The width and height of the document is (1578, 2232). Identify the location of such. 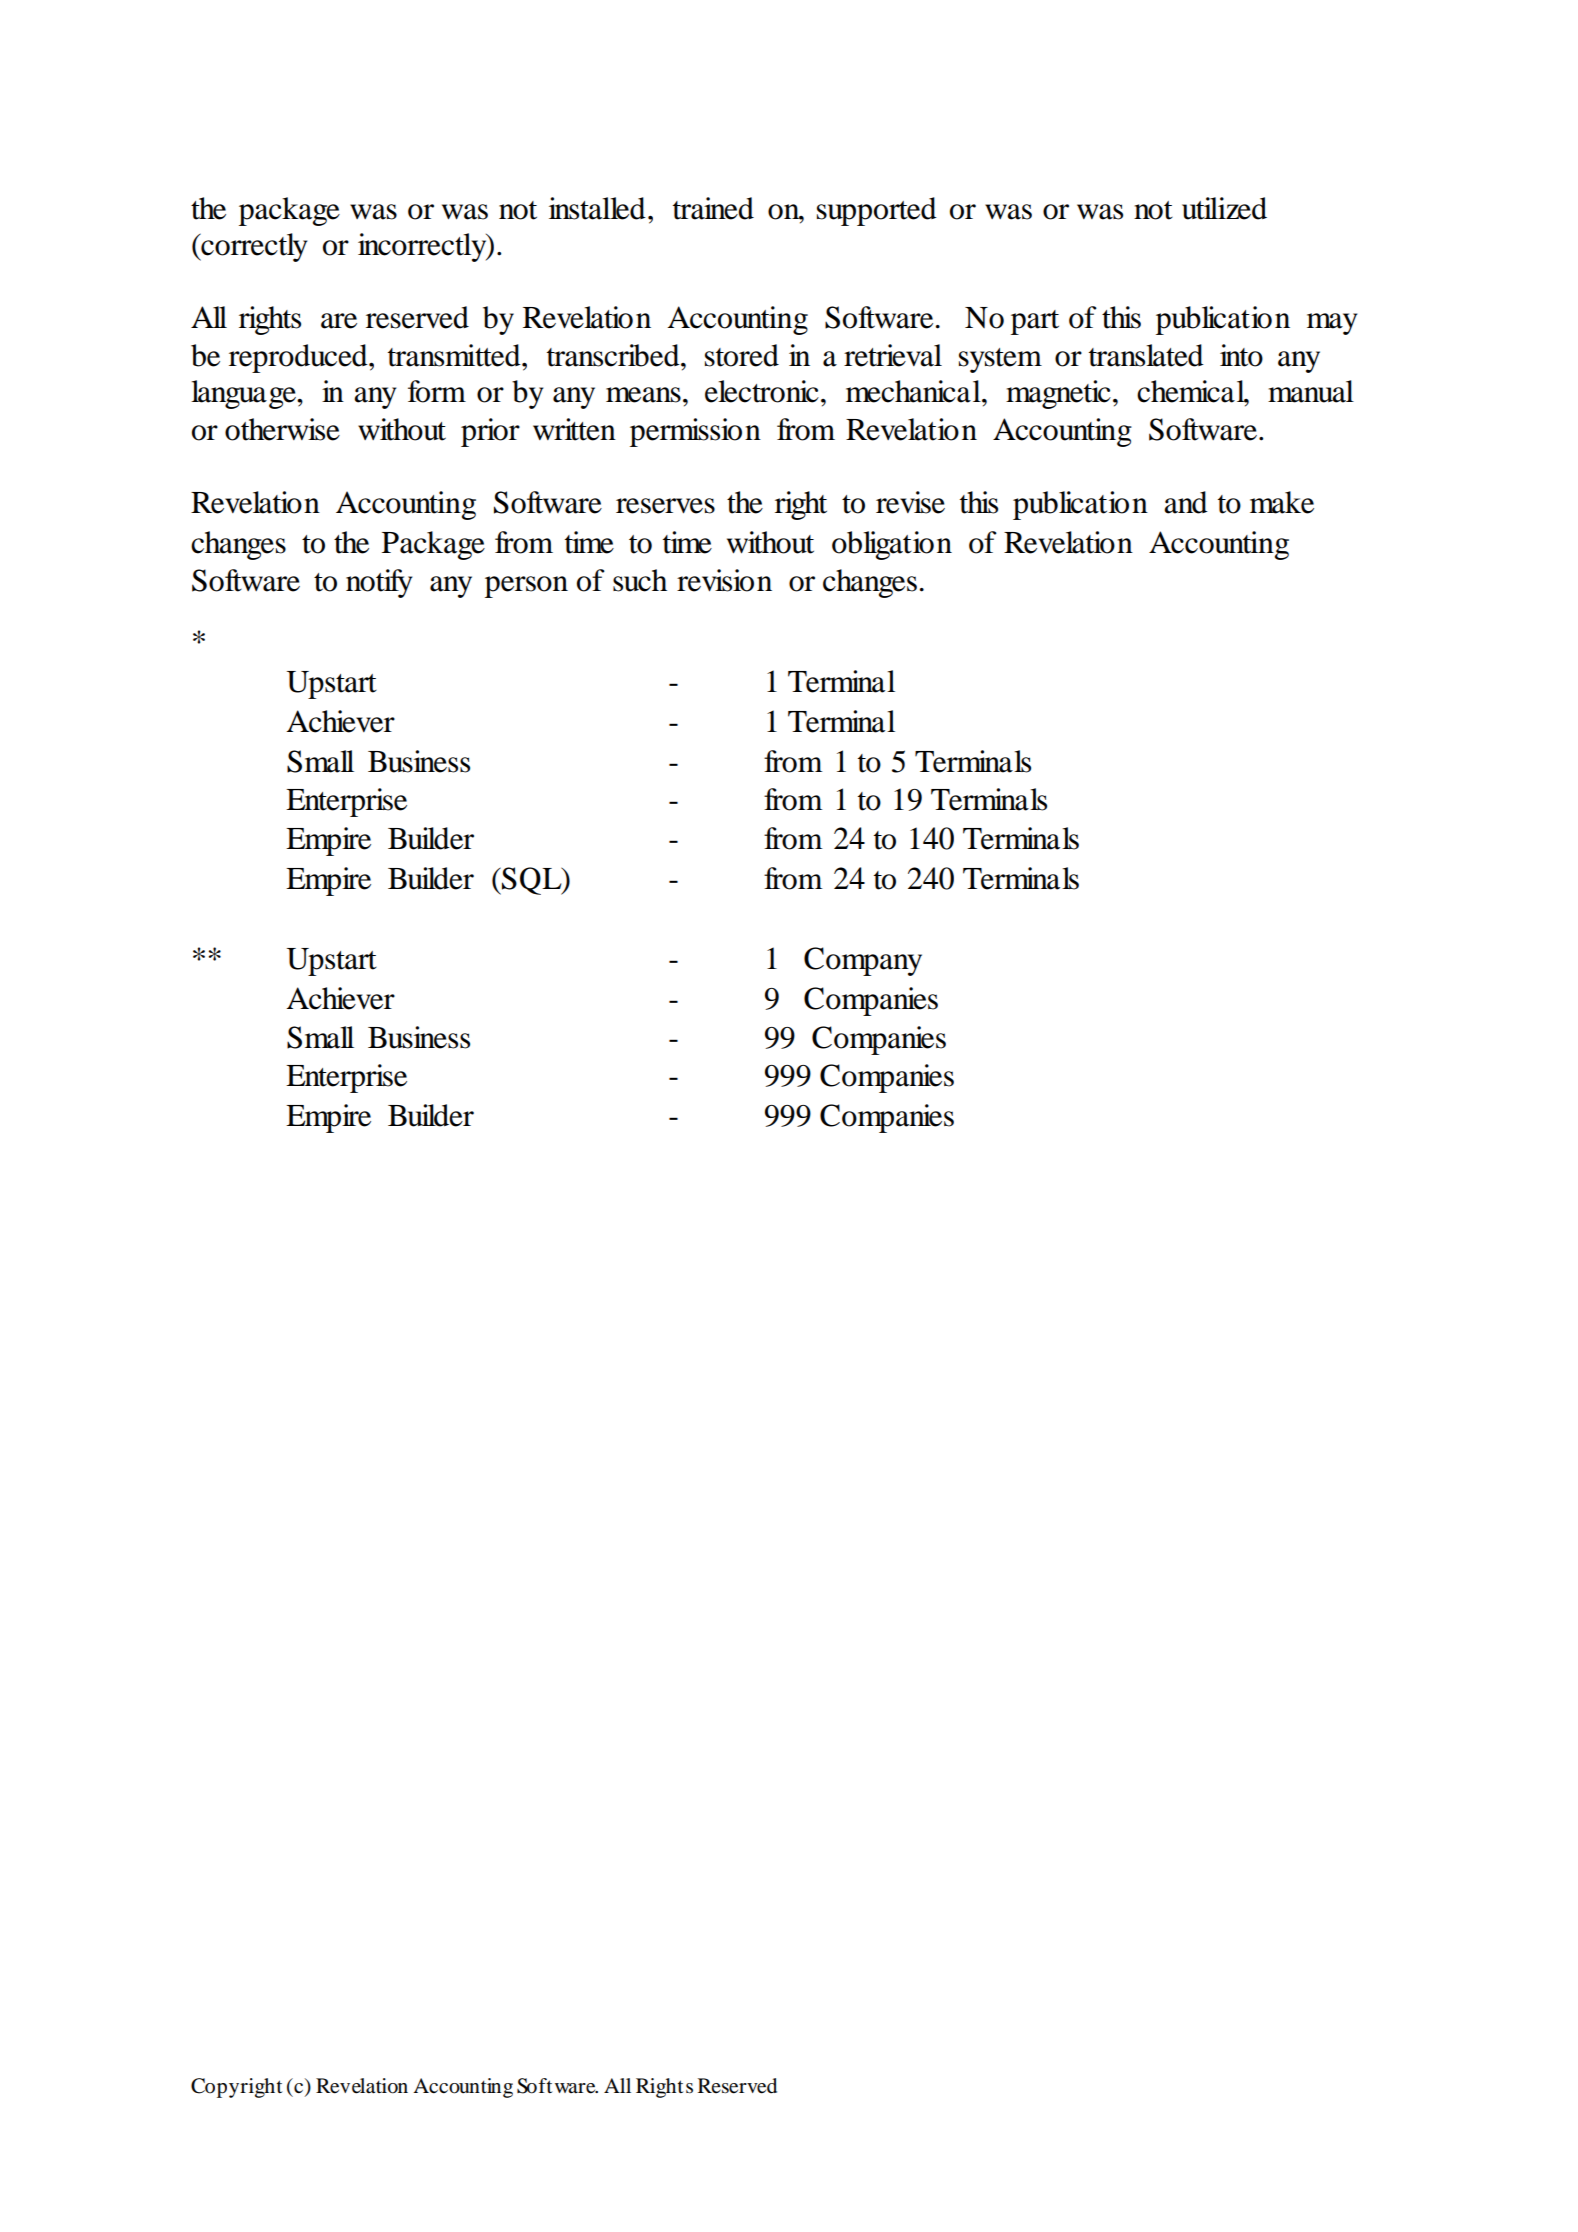
(640, 580).
